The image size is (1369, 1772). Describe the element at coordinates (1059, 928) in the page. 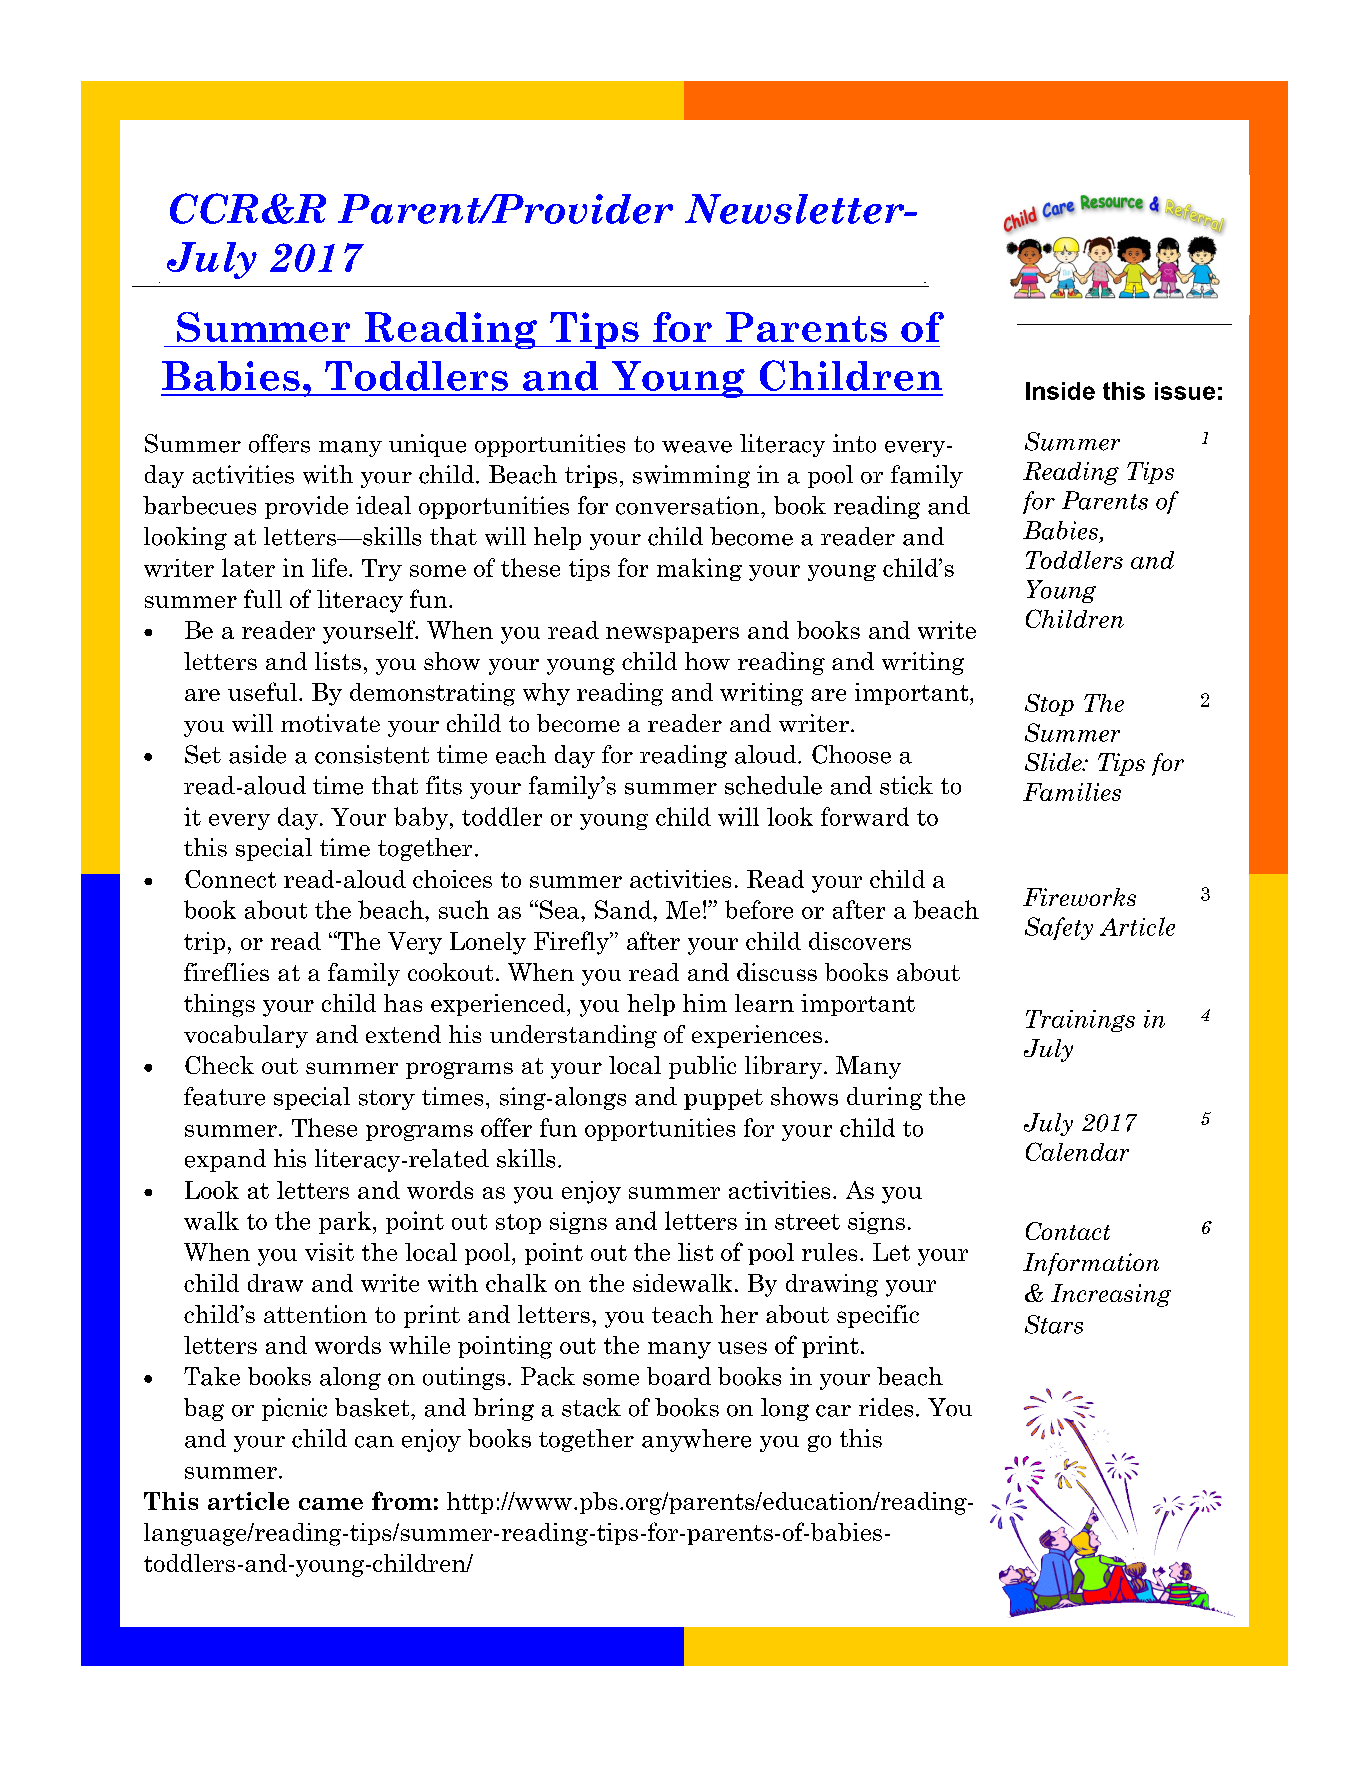

I see `Safety` at that location.
